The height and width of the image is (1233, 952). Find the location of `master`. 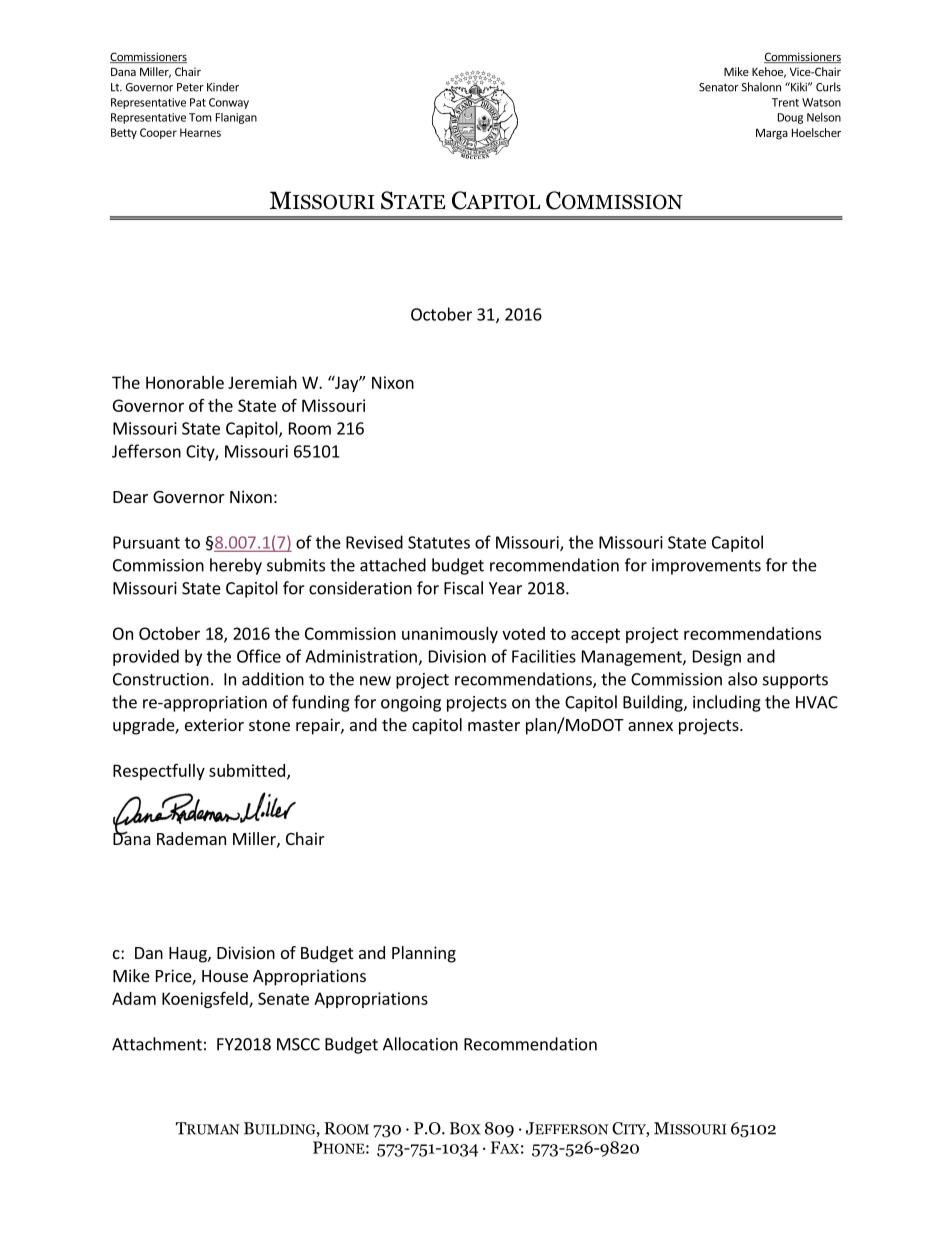

master is located at coordinates (494, 725).
